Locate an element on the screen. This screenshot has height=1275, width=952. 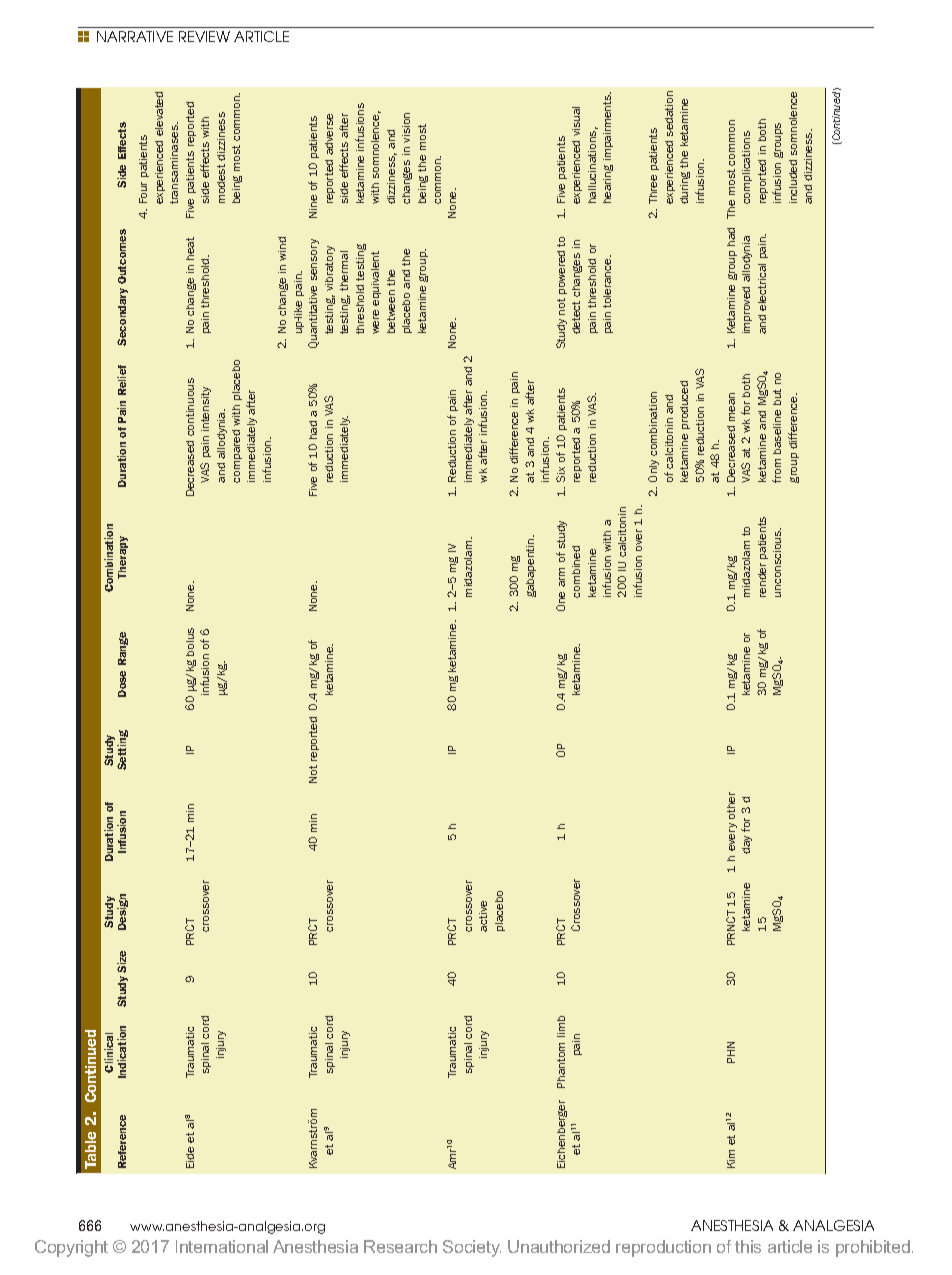
this is located at coordinates (748, 1246).
